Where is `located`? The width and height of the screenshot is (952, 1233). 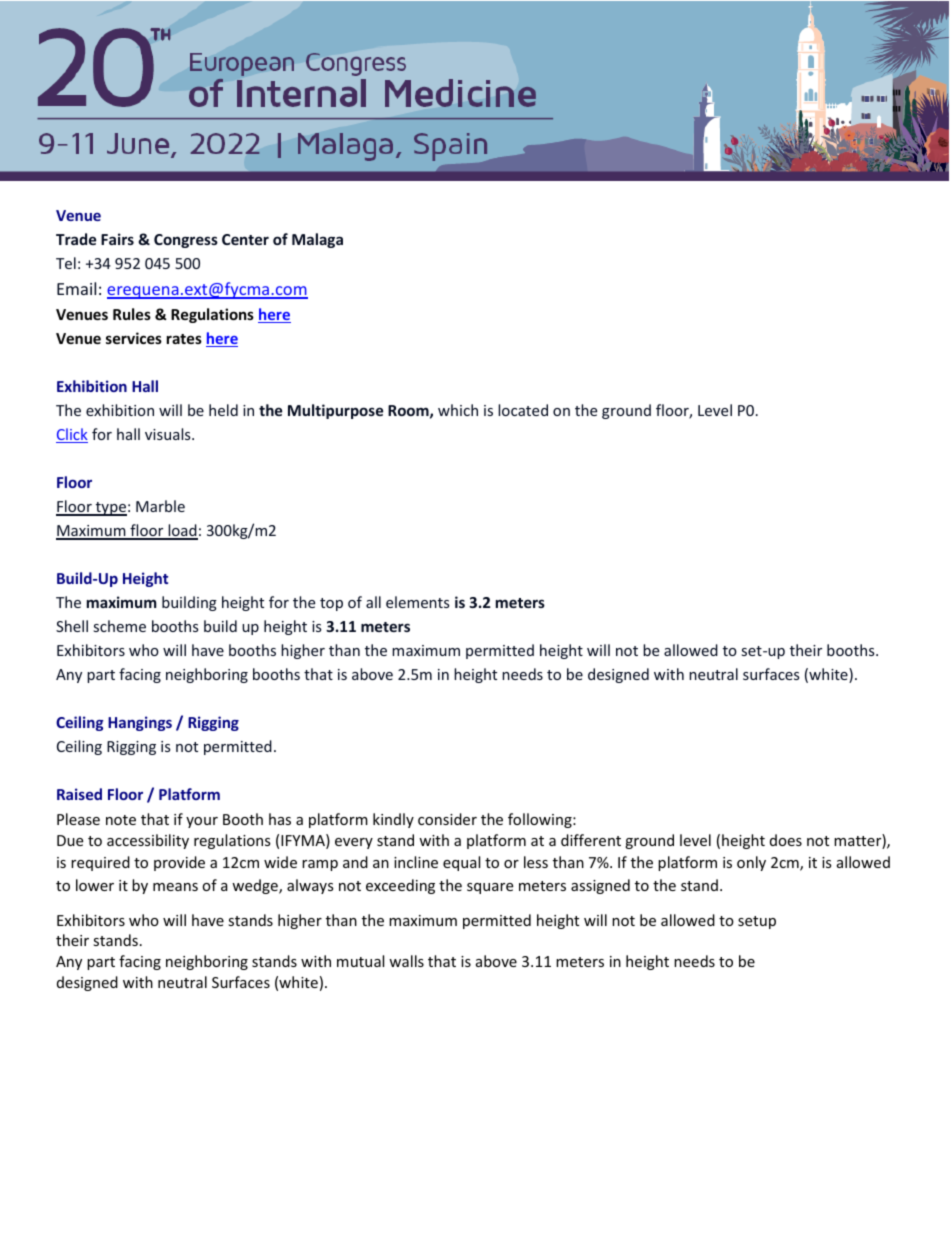
located is located at coordinates (523, 410).
